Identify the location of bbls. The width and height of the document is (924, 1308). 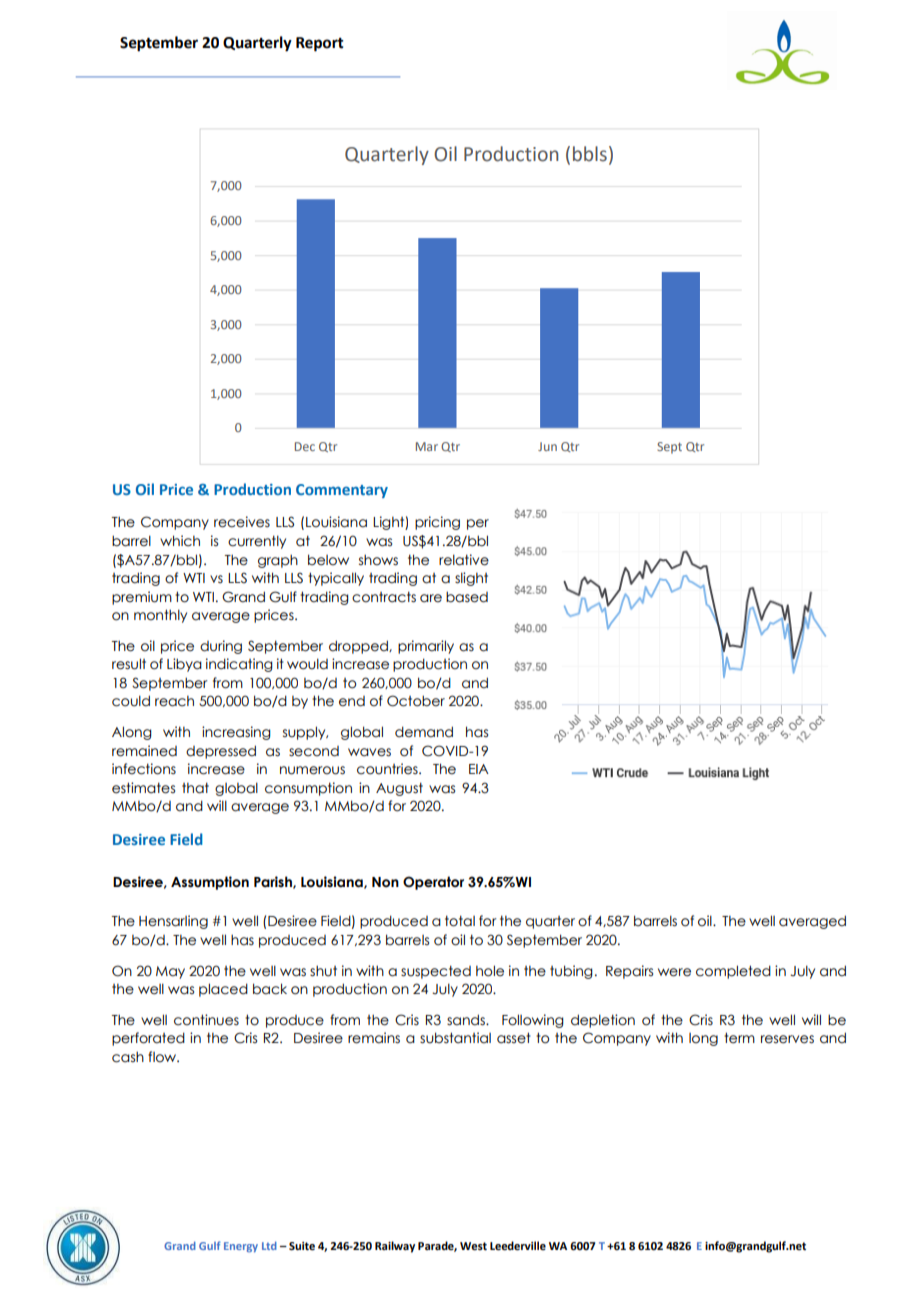
(590, 154).
